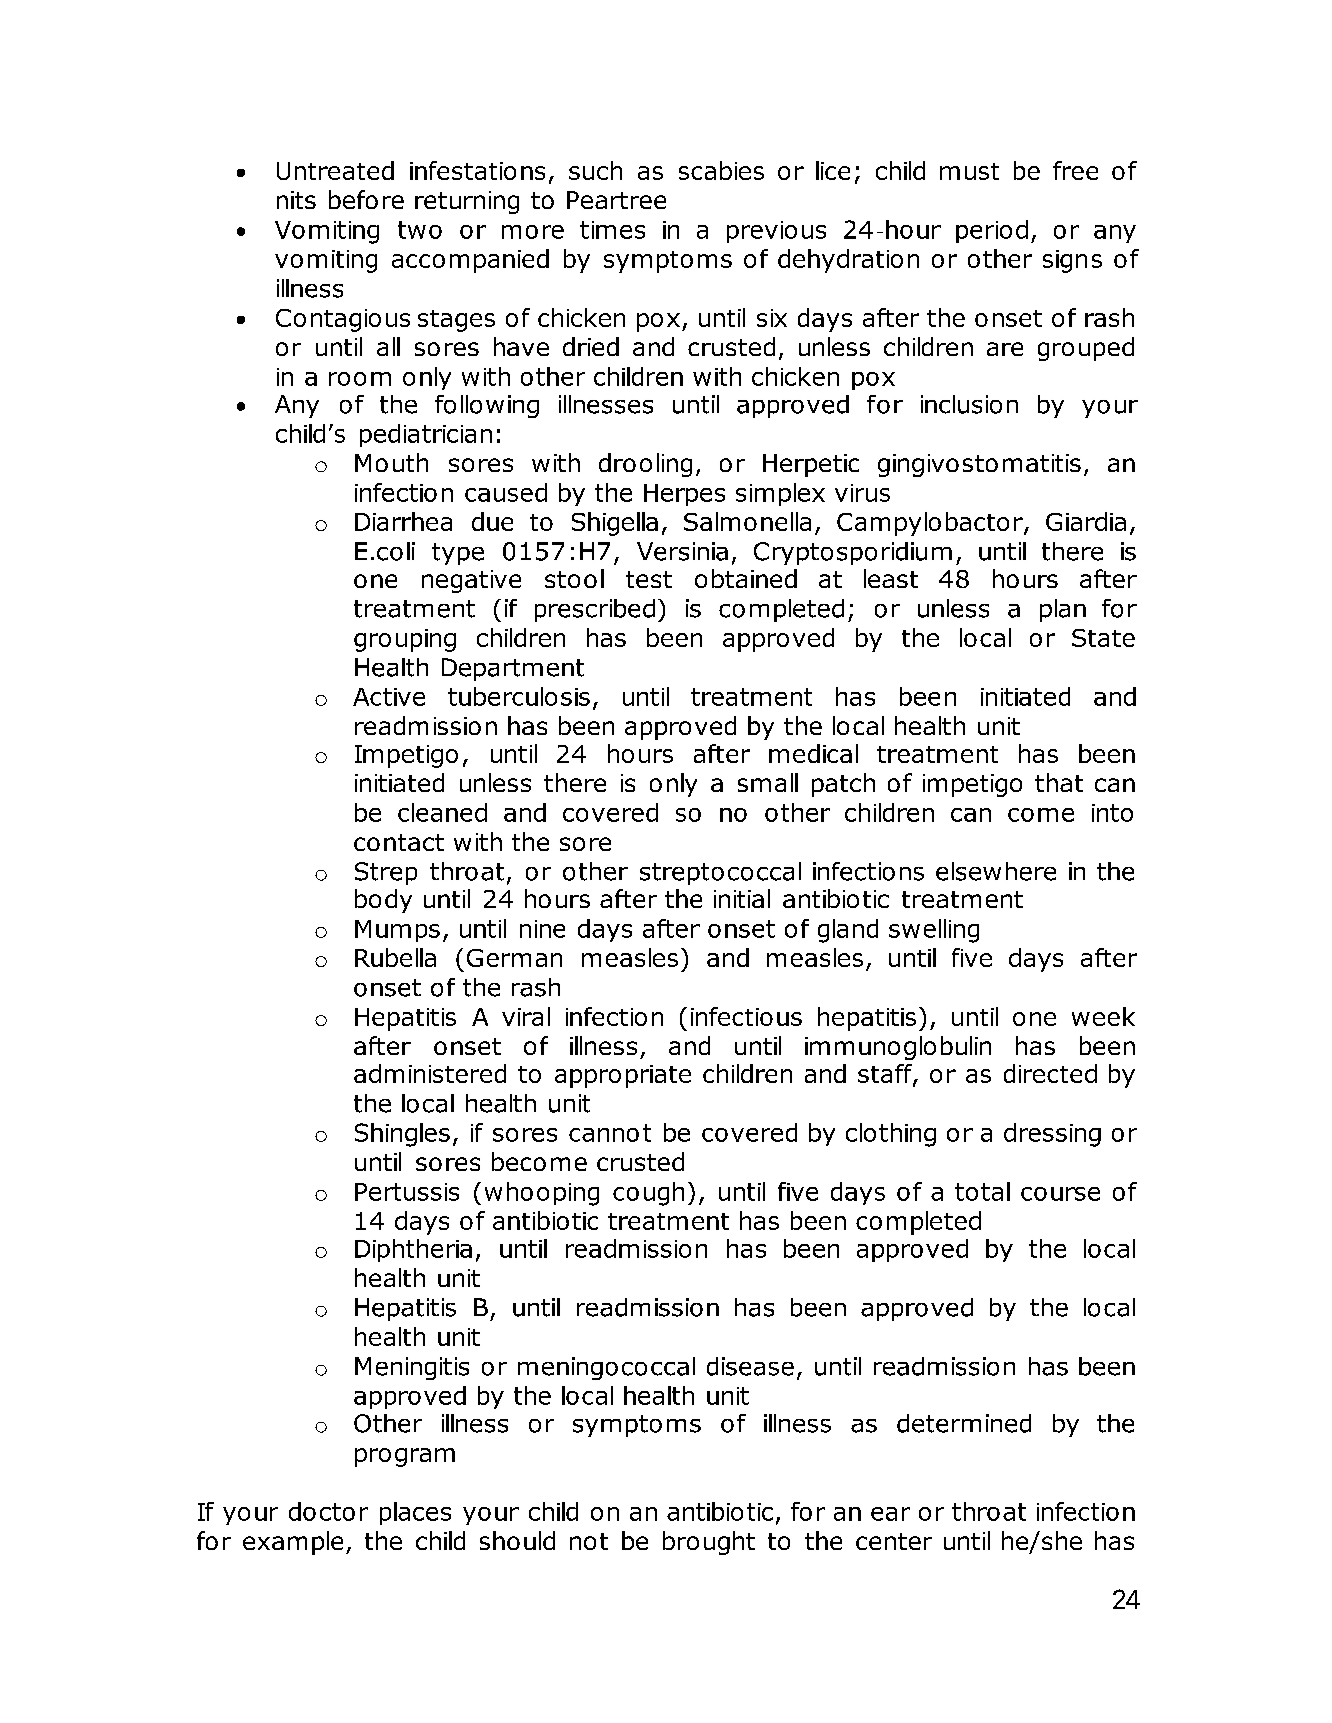  Describe the element at coordinates (407, 1192) in the screenshot. I see `Pertussis` at that location.
